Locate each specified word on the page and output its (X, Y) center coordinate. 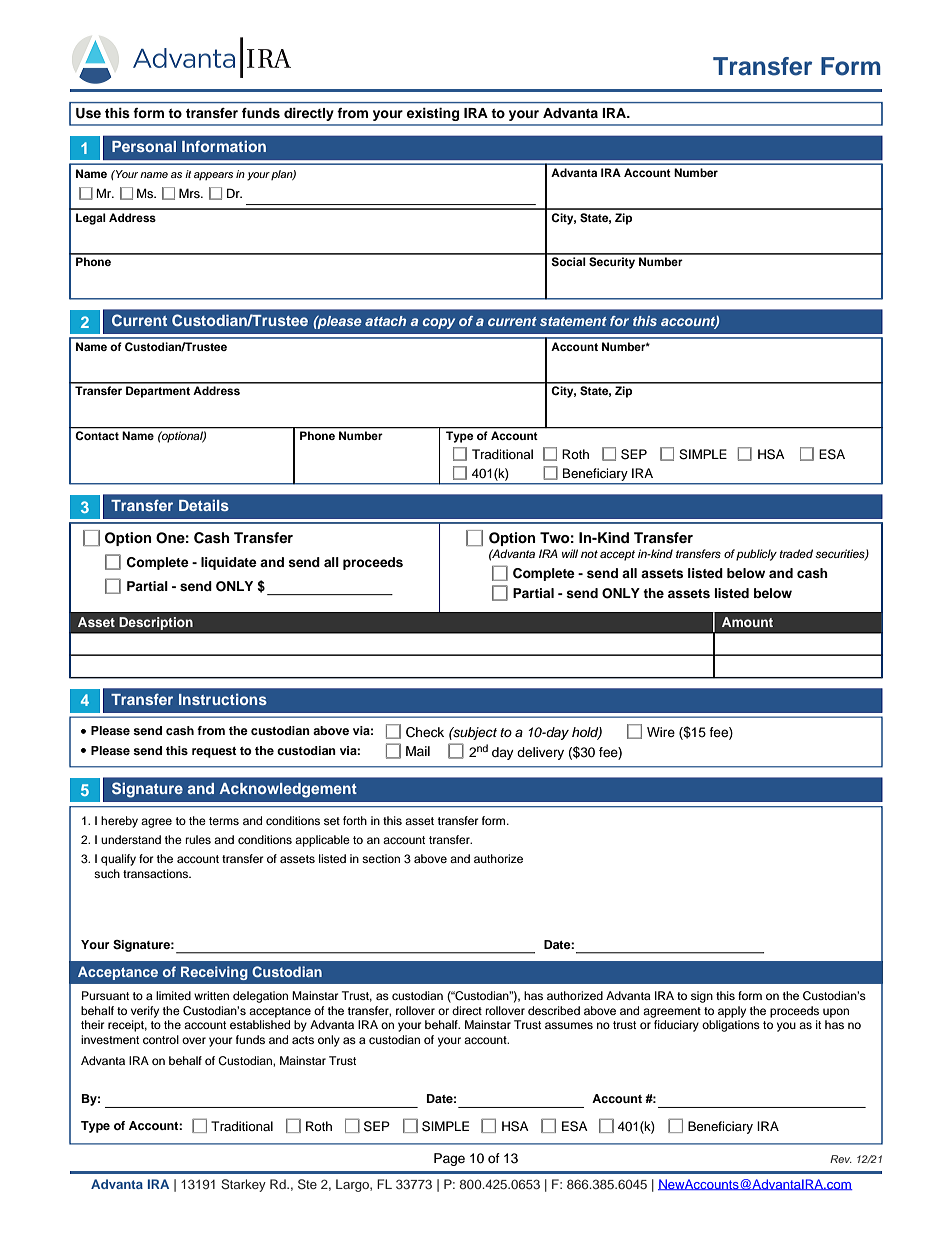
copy (439, 323)
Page (449, 1159)
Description (156, 623)
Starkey (243, 1185)
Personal (144, 146)
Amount (747, 622)
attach (385, 321)
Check (425, 732)
